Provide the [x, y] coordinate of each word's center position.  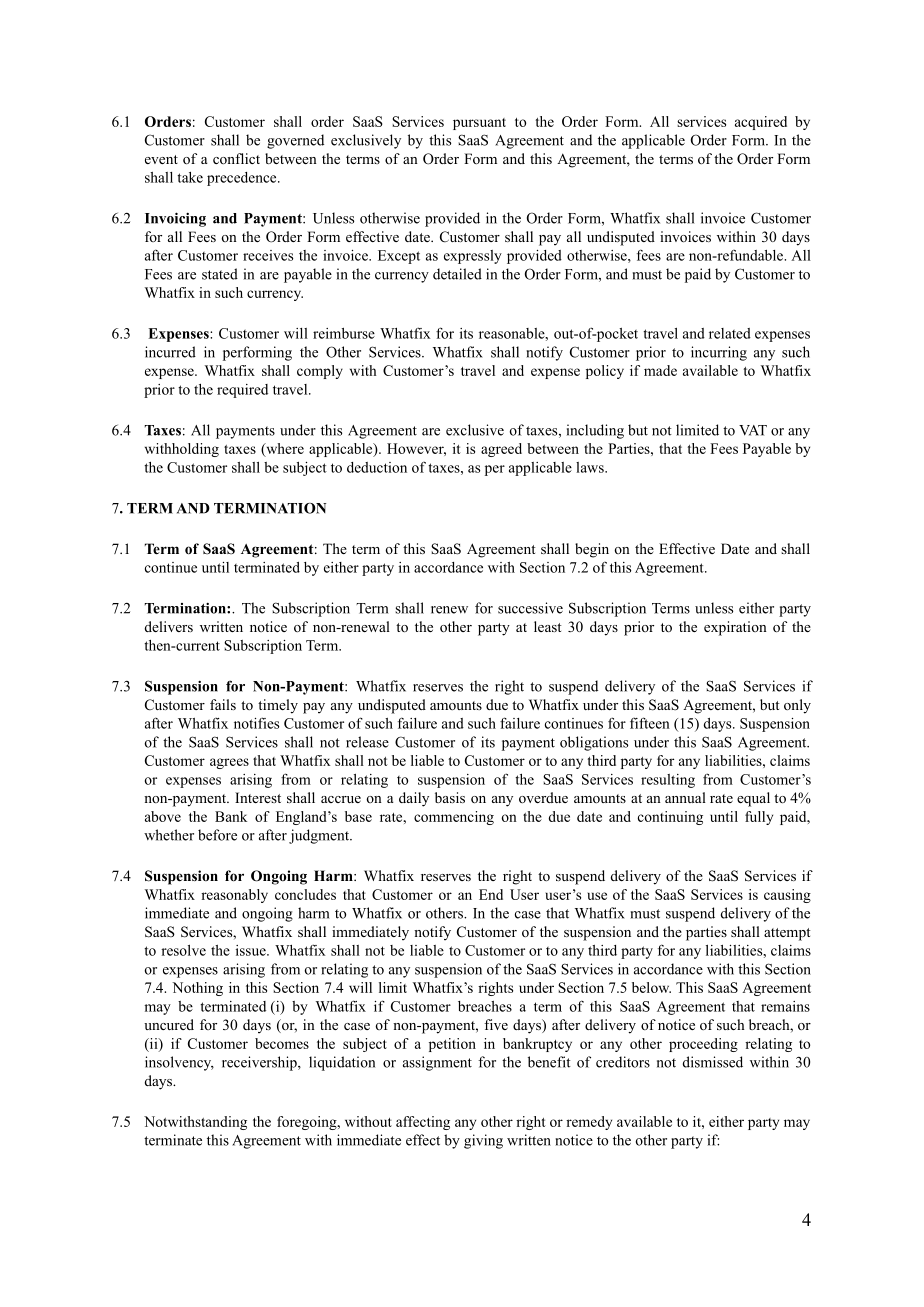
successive [530, 608]
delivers [169, 626]
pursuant [479, 124]
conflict [236, 158]
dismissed [713, 1062]
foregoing [308, 1123]
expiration [735, 628]
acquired [761, 123]
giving [483, 1141]
